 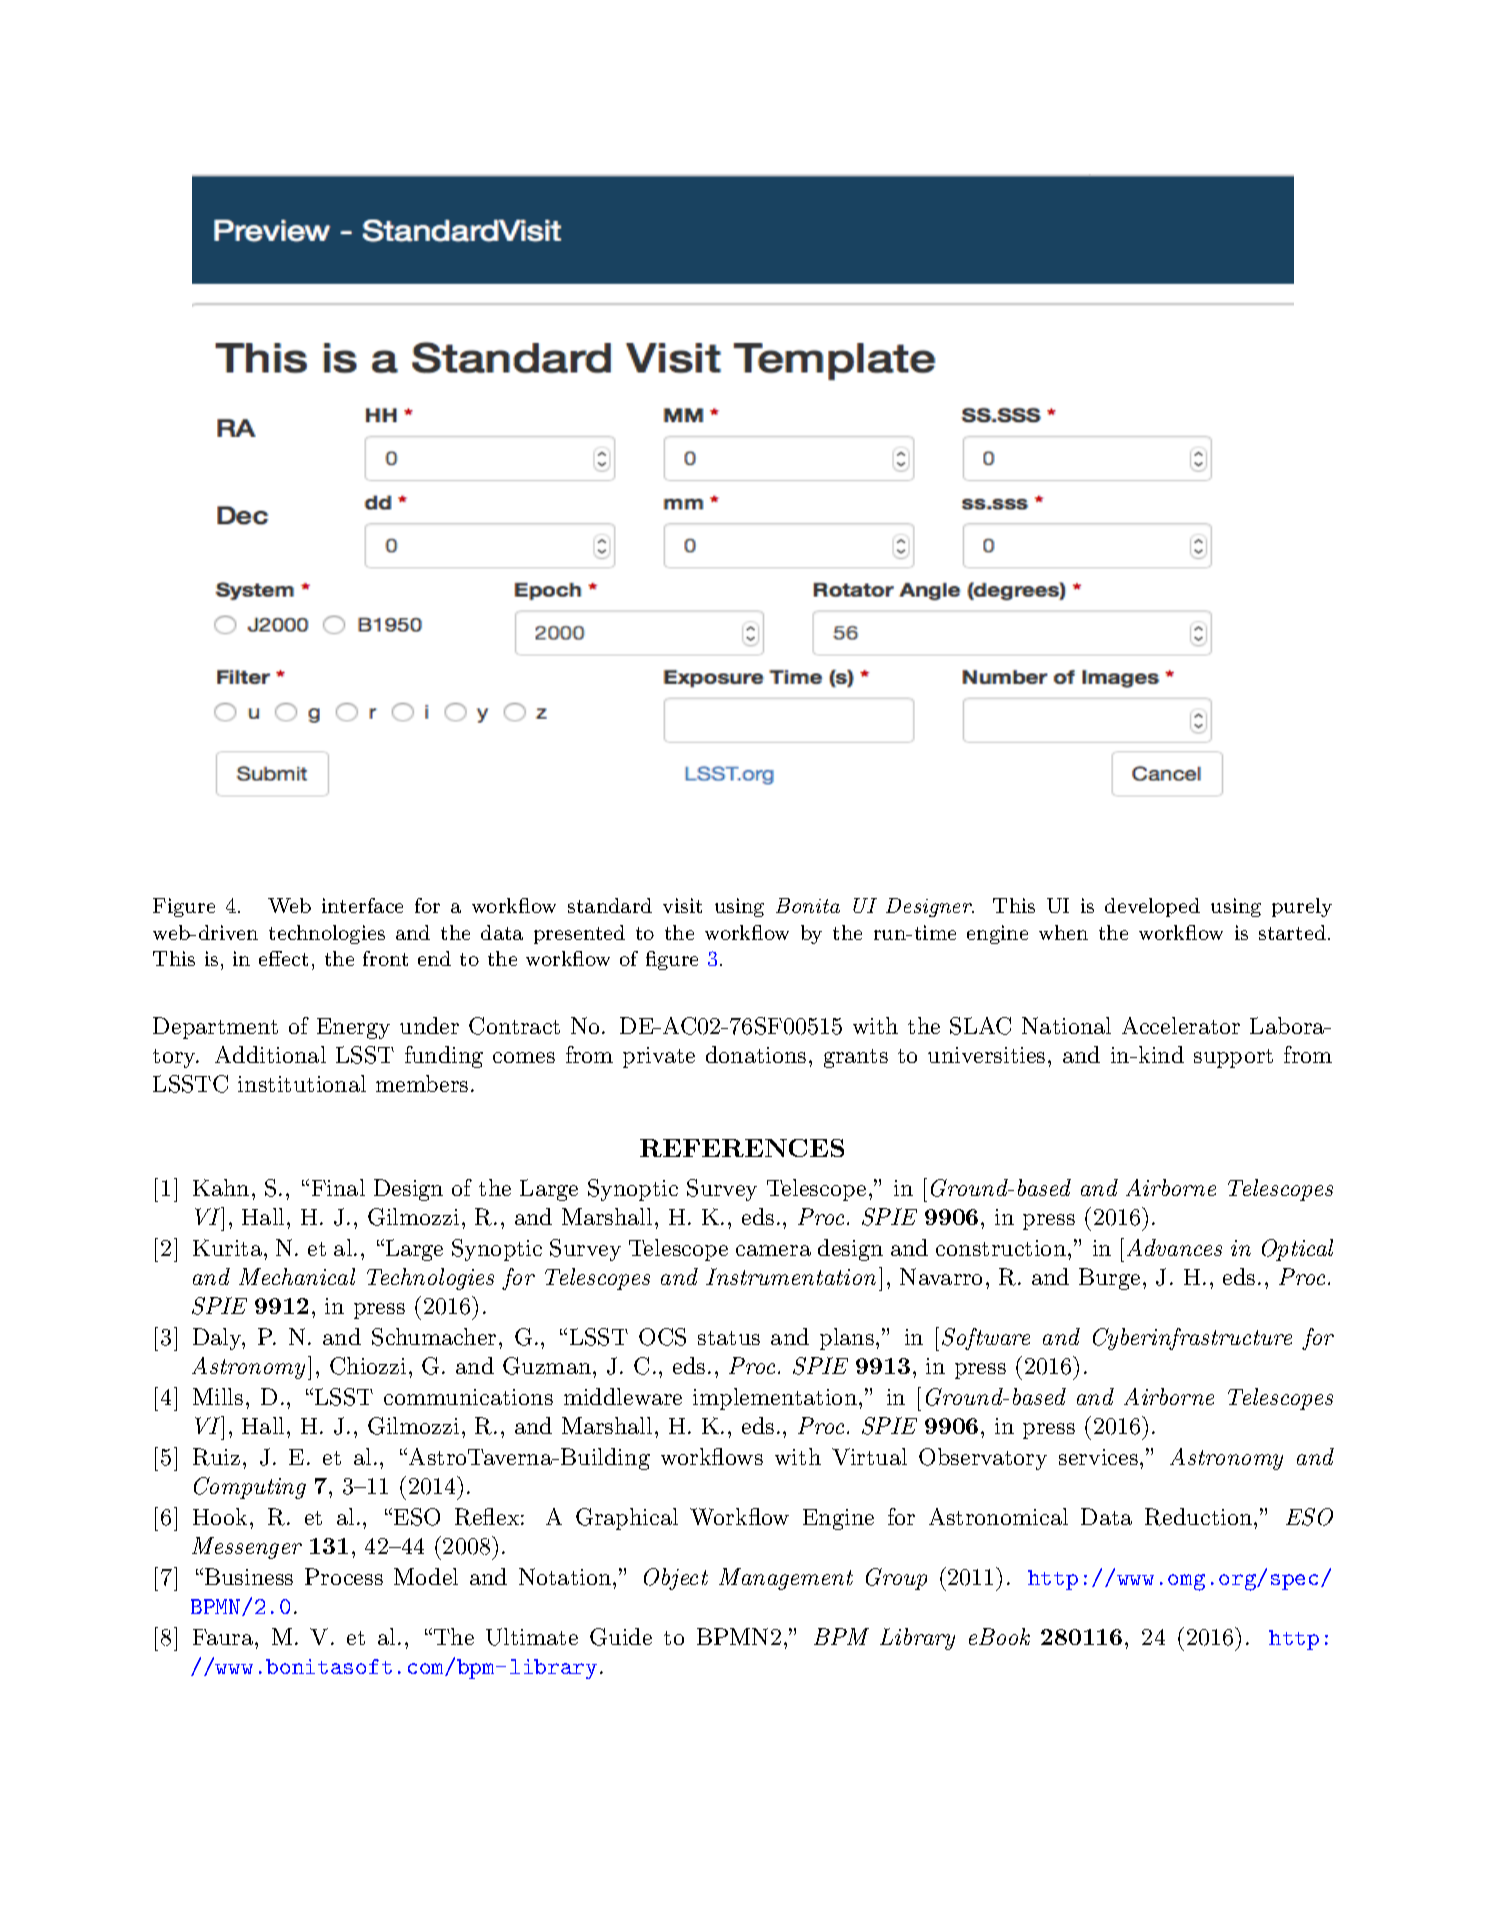 What do you see at coordinates (791, 1276) in the screenshot?
I see `Instrumentation` at bounding box center [791, 1276].
